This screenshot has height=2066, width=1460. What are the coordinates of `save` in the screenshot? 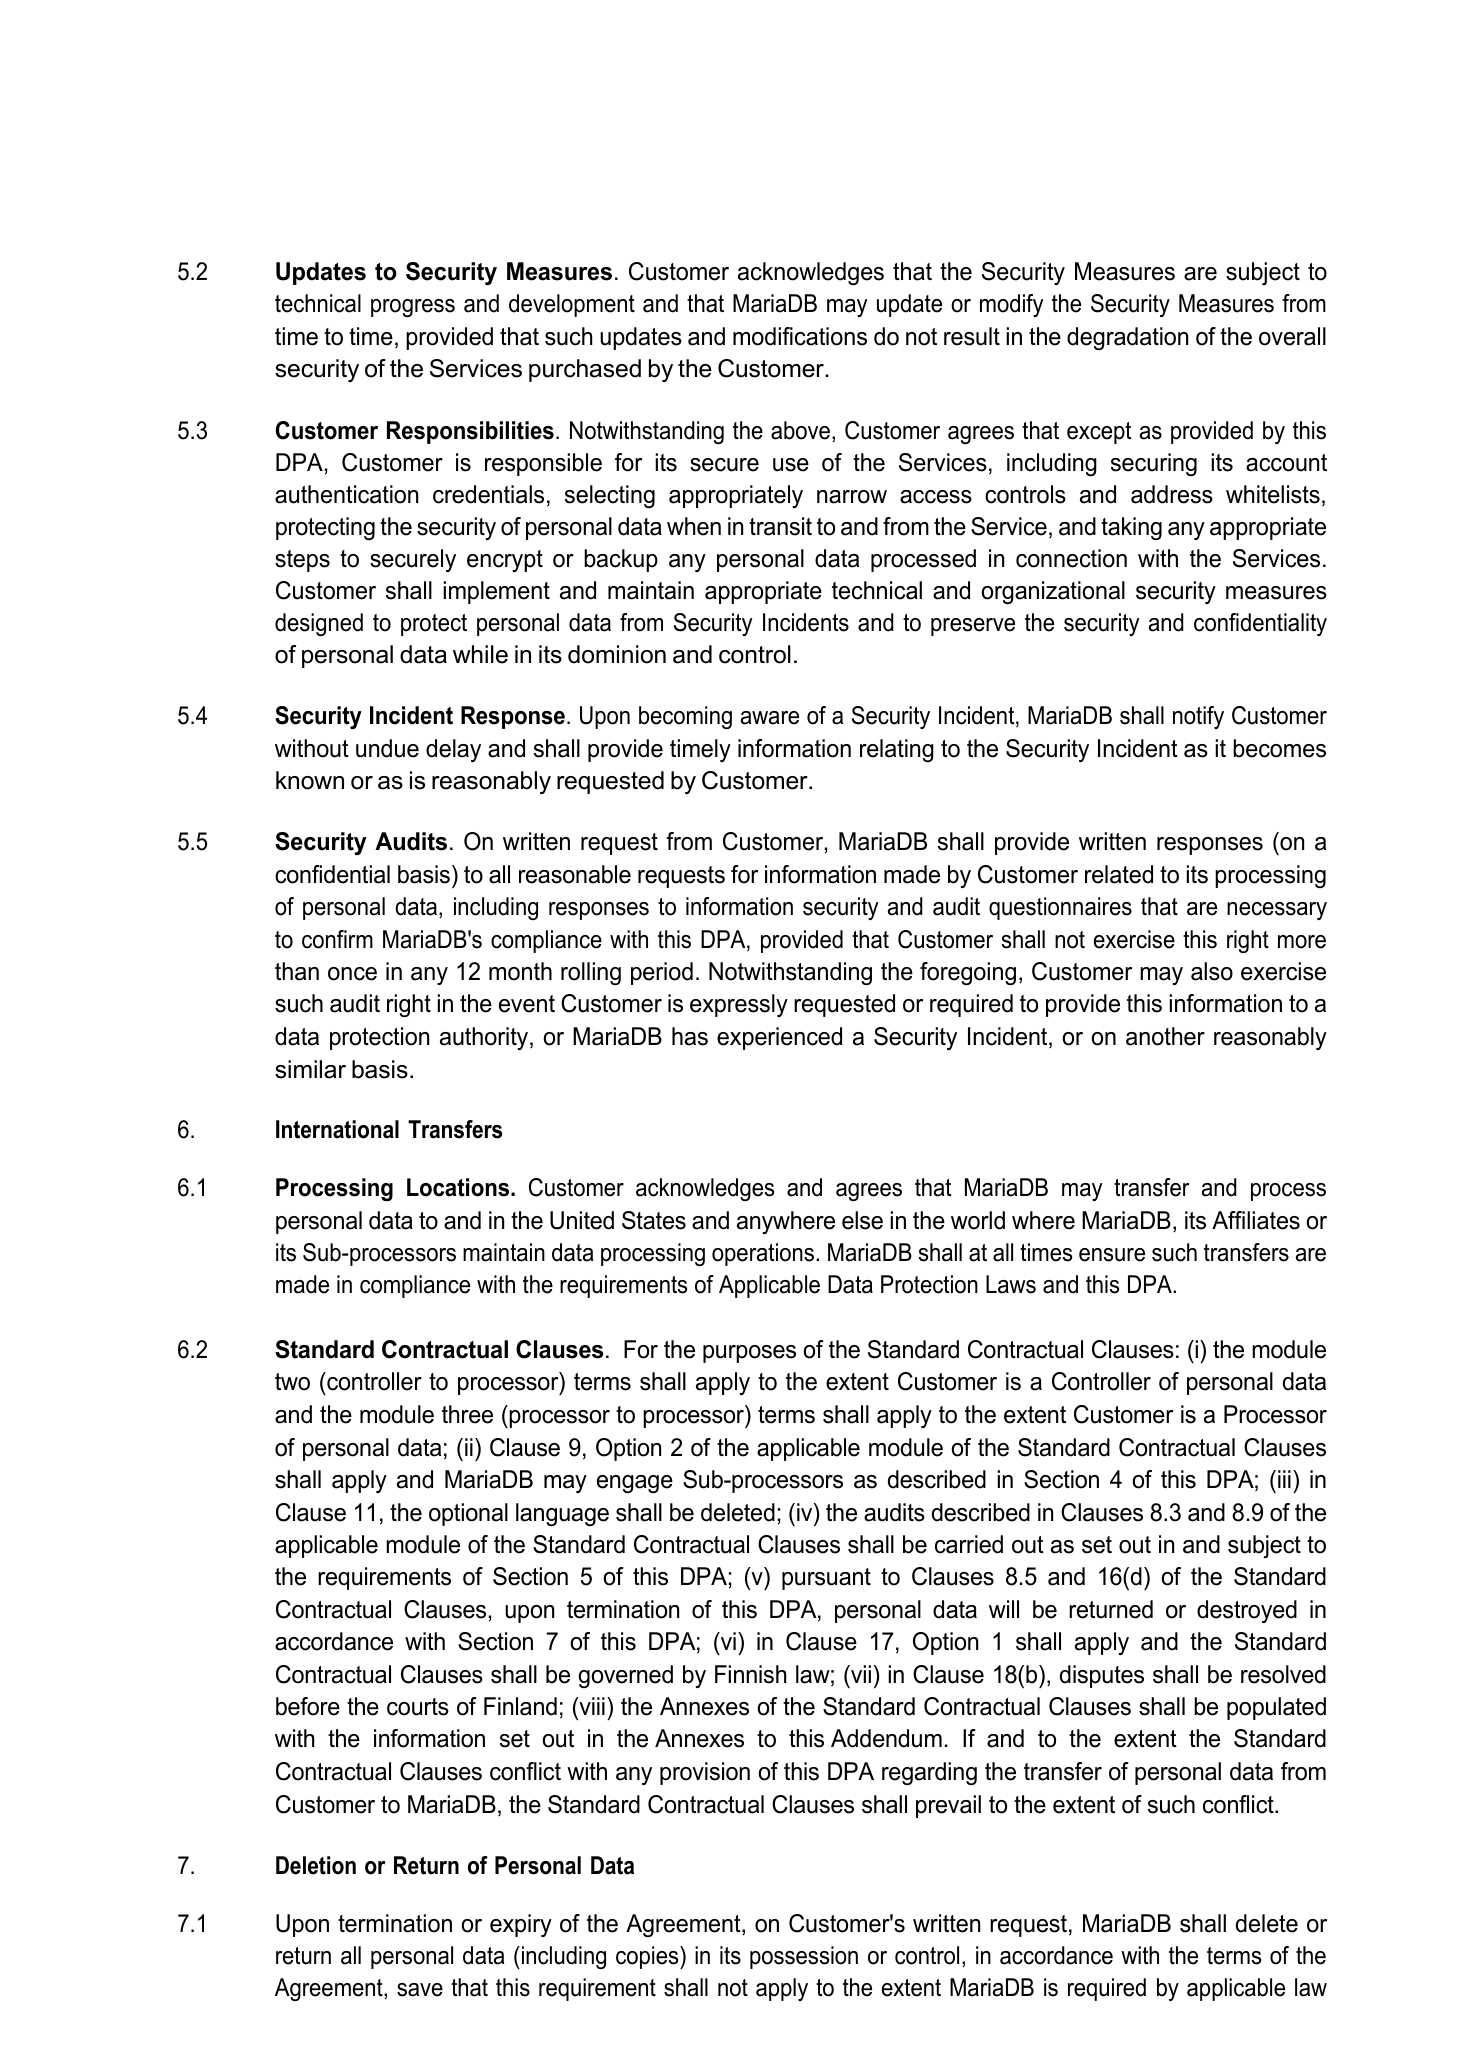 It's located at (420, 1990).
